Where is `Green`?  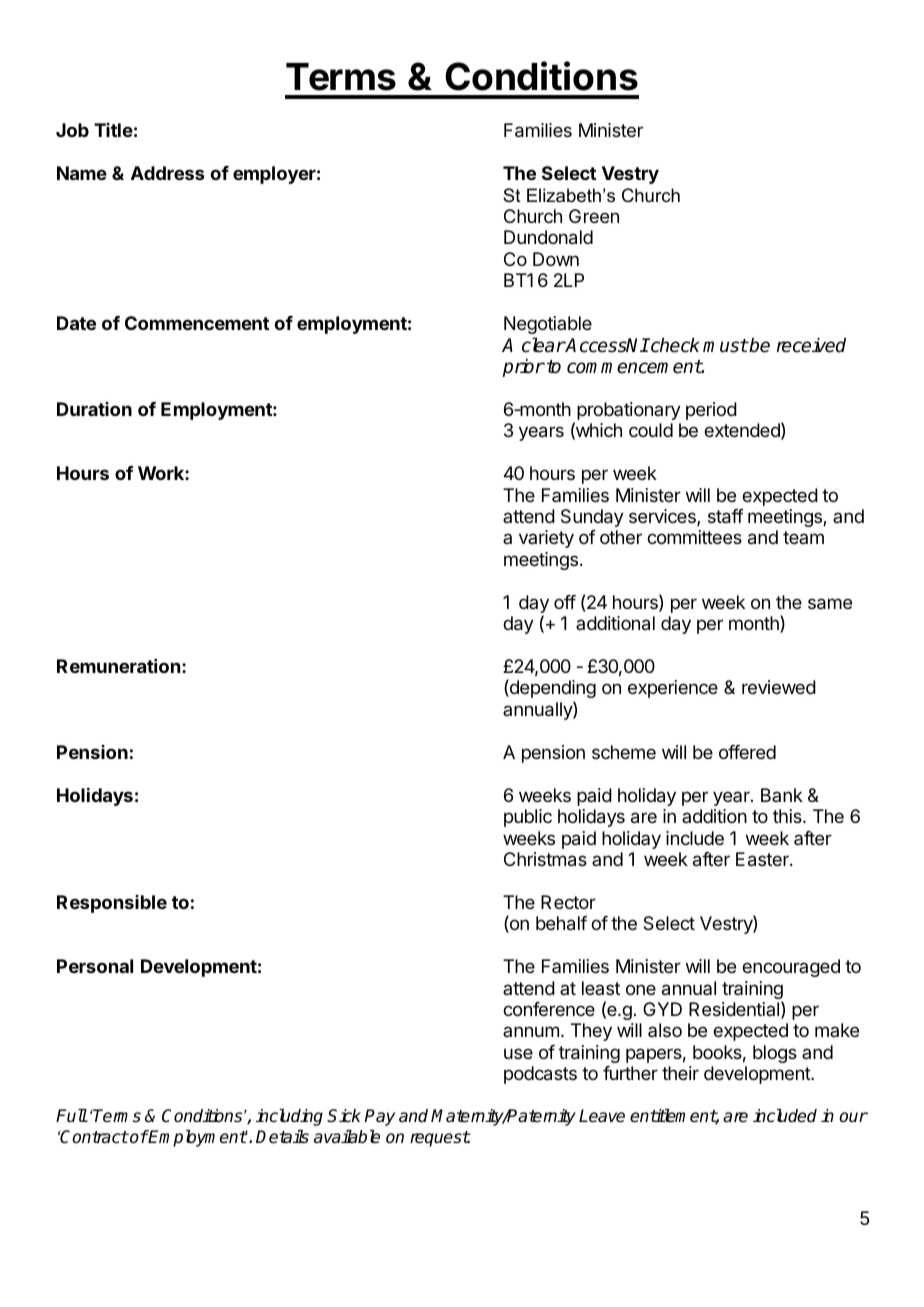 Green is located at coordinates (594, 216).
